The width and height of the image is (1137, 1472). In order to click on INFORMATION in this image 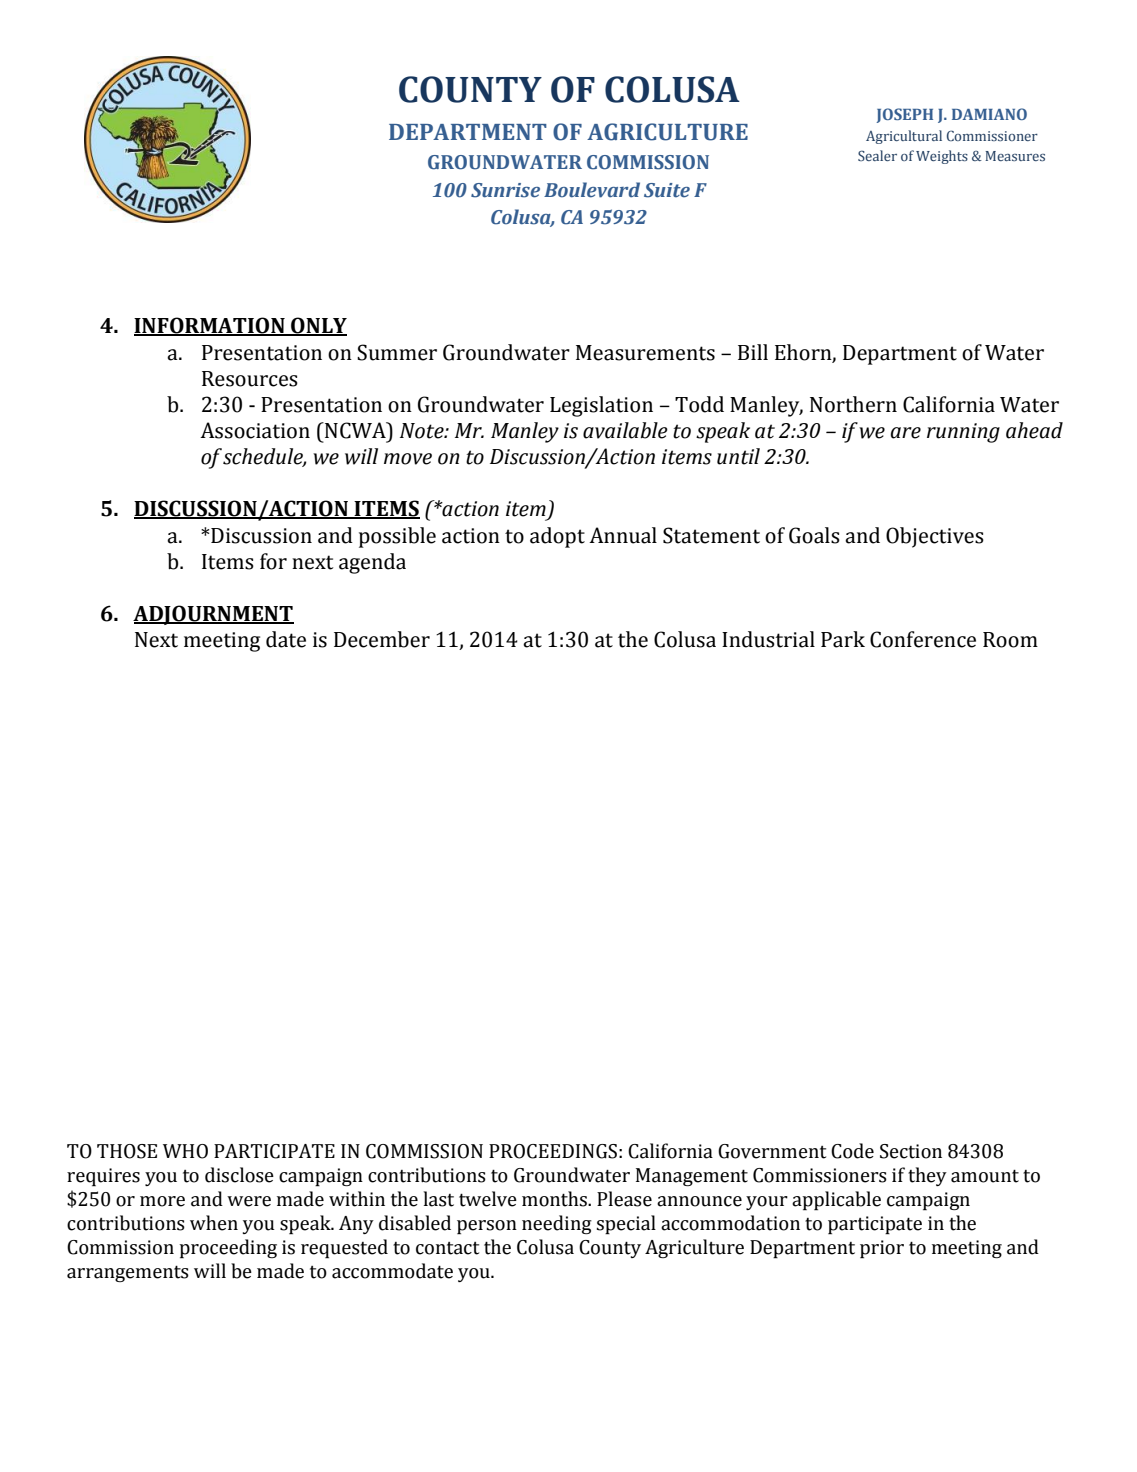, I will do `click(210, 326)`.
